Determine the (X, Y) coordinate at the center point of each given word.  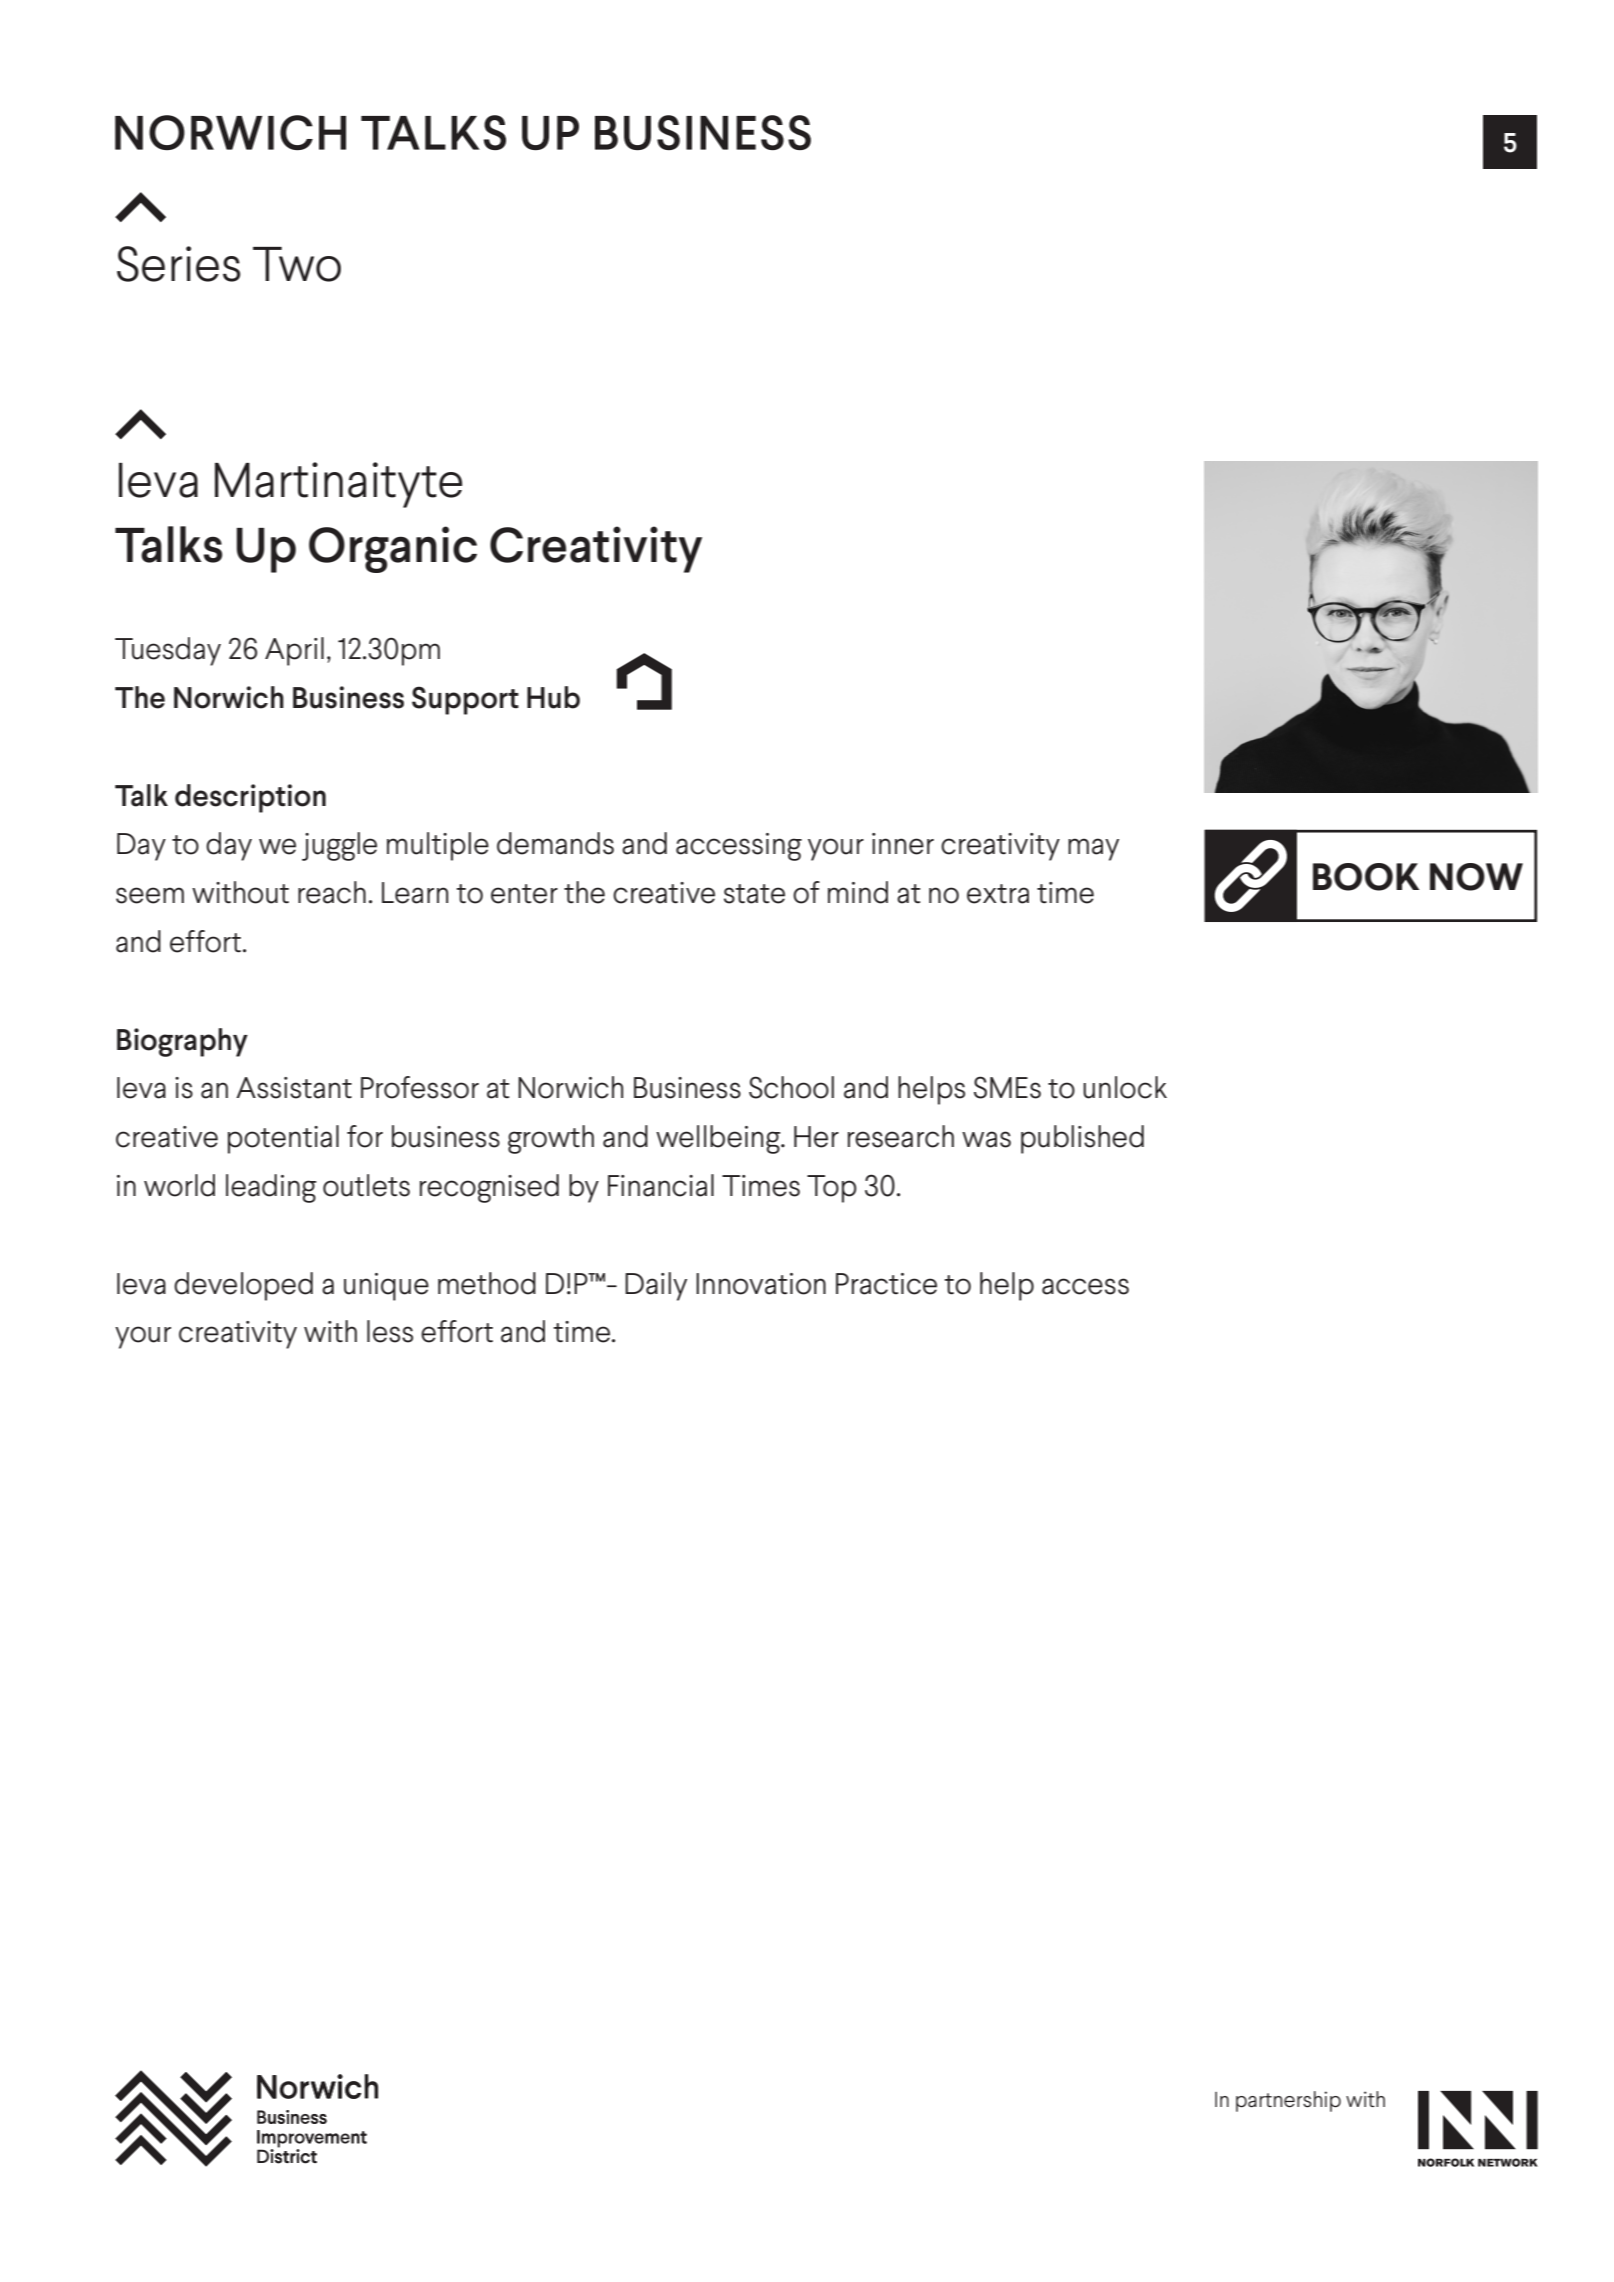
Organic (393, 549)
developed (243, 1286)
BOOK (1366, 877)
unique (386, 1287)
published (1082, 1139)
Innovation (761, 1284)
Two (297, 264)
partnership (1288, 2101)
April (294, 651)
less (390, 1331)
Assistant (294, 1088)
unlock (1125, 1087)
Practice (886, 1284)
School (791, 1087)
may (1093, 849)
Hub (553, 697)
